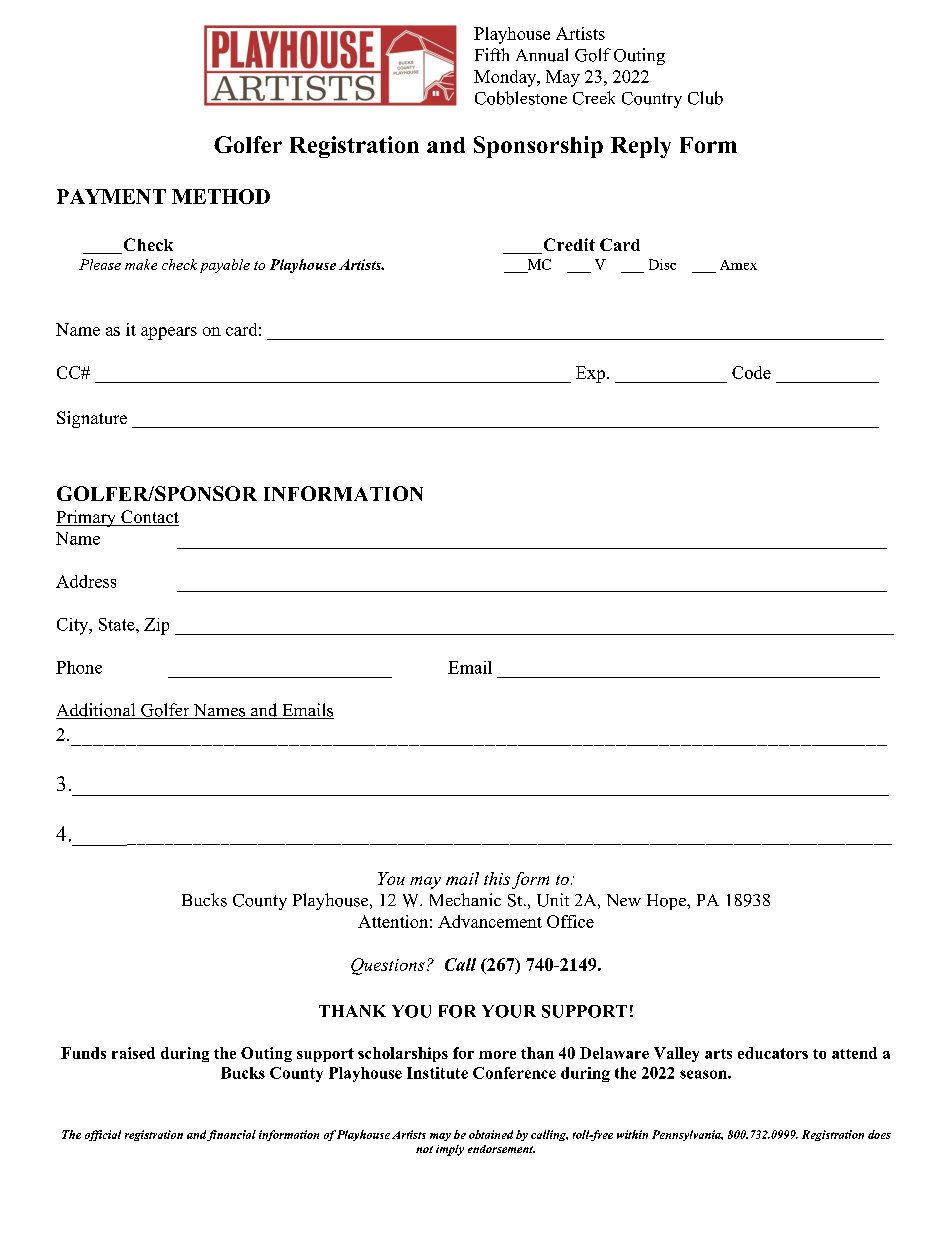 This screenshot has width=952, height=1233. What do you see at coordinates (491, 1134) in the screenshot?
I see `obtained` at bounding box center [491, 1134].
